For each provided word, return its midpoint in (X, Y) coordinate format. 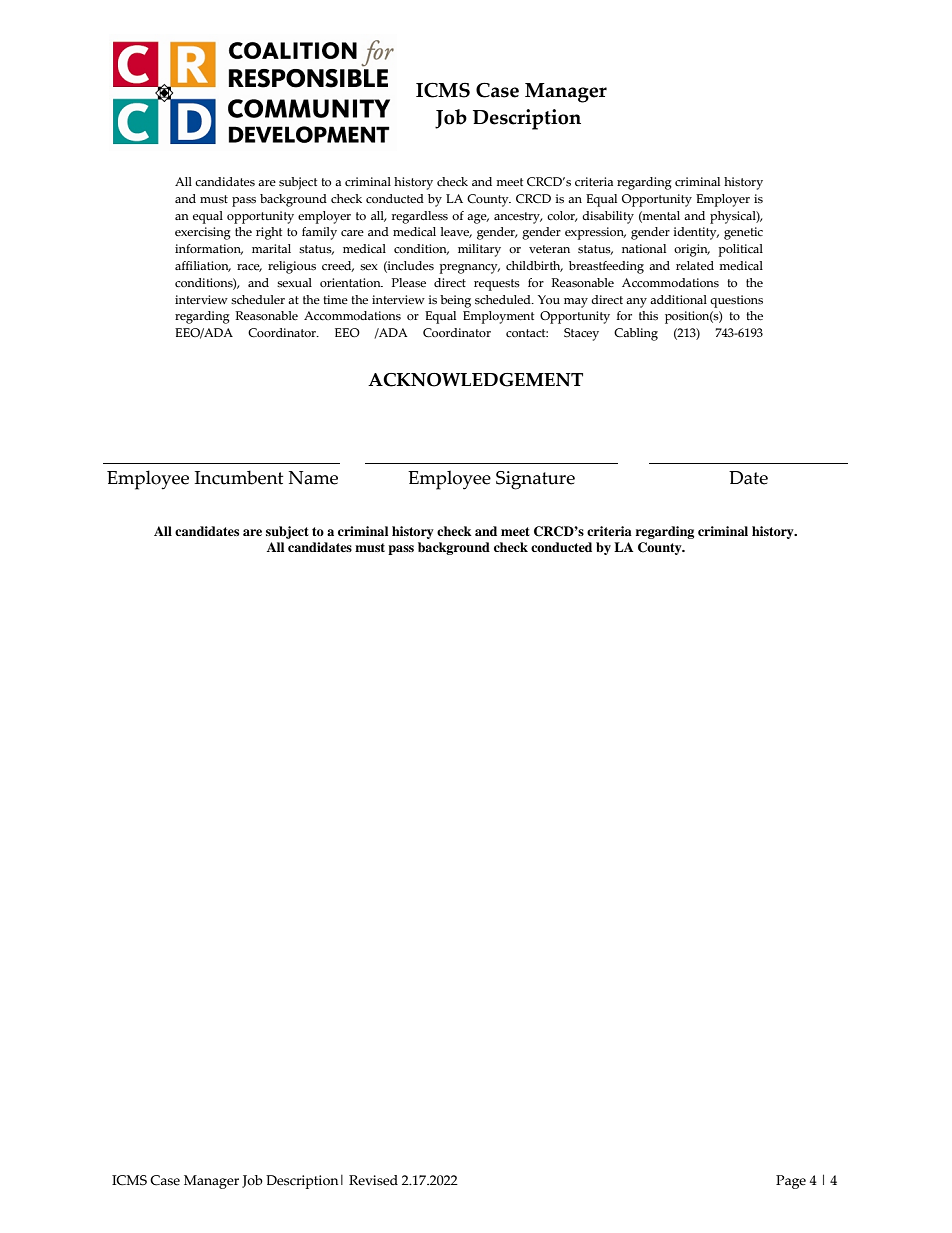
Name (313, 478)
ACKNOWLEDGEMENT (475, 380)
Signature (535, 480)
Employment (498, 317)
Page (791, 1182)
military (479, 250)
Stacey (581, 334)
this (648, 316)
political (740, 250)
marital (271, 248)
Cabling (636, 334)
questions (736, 301)
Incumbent (239, 477)
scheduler (258, 300)
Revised (373, 1180)
